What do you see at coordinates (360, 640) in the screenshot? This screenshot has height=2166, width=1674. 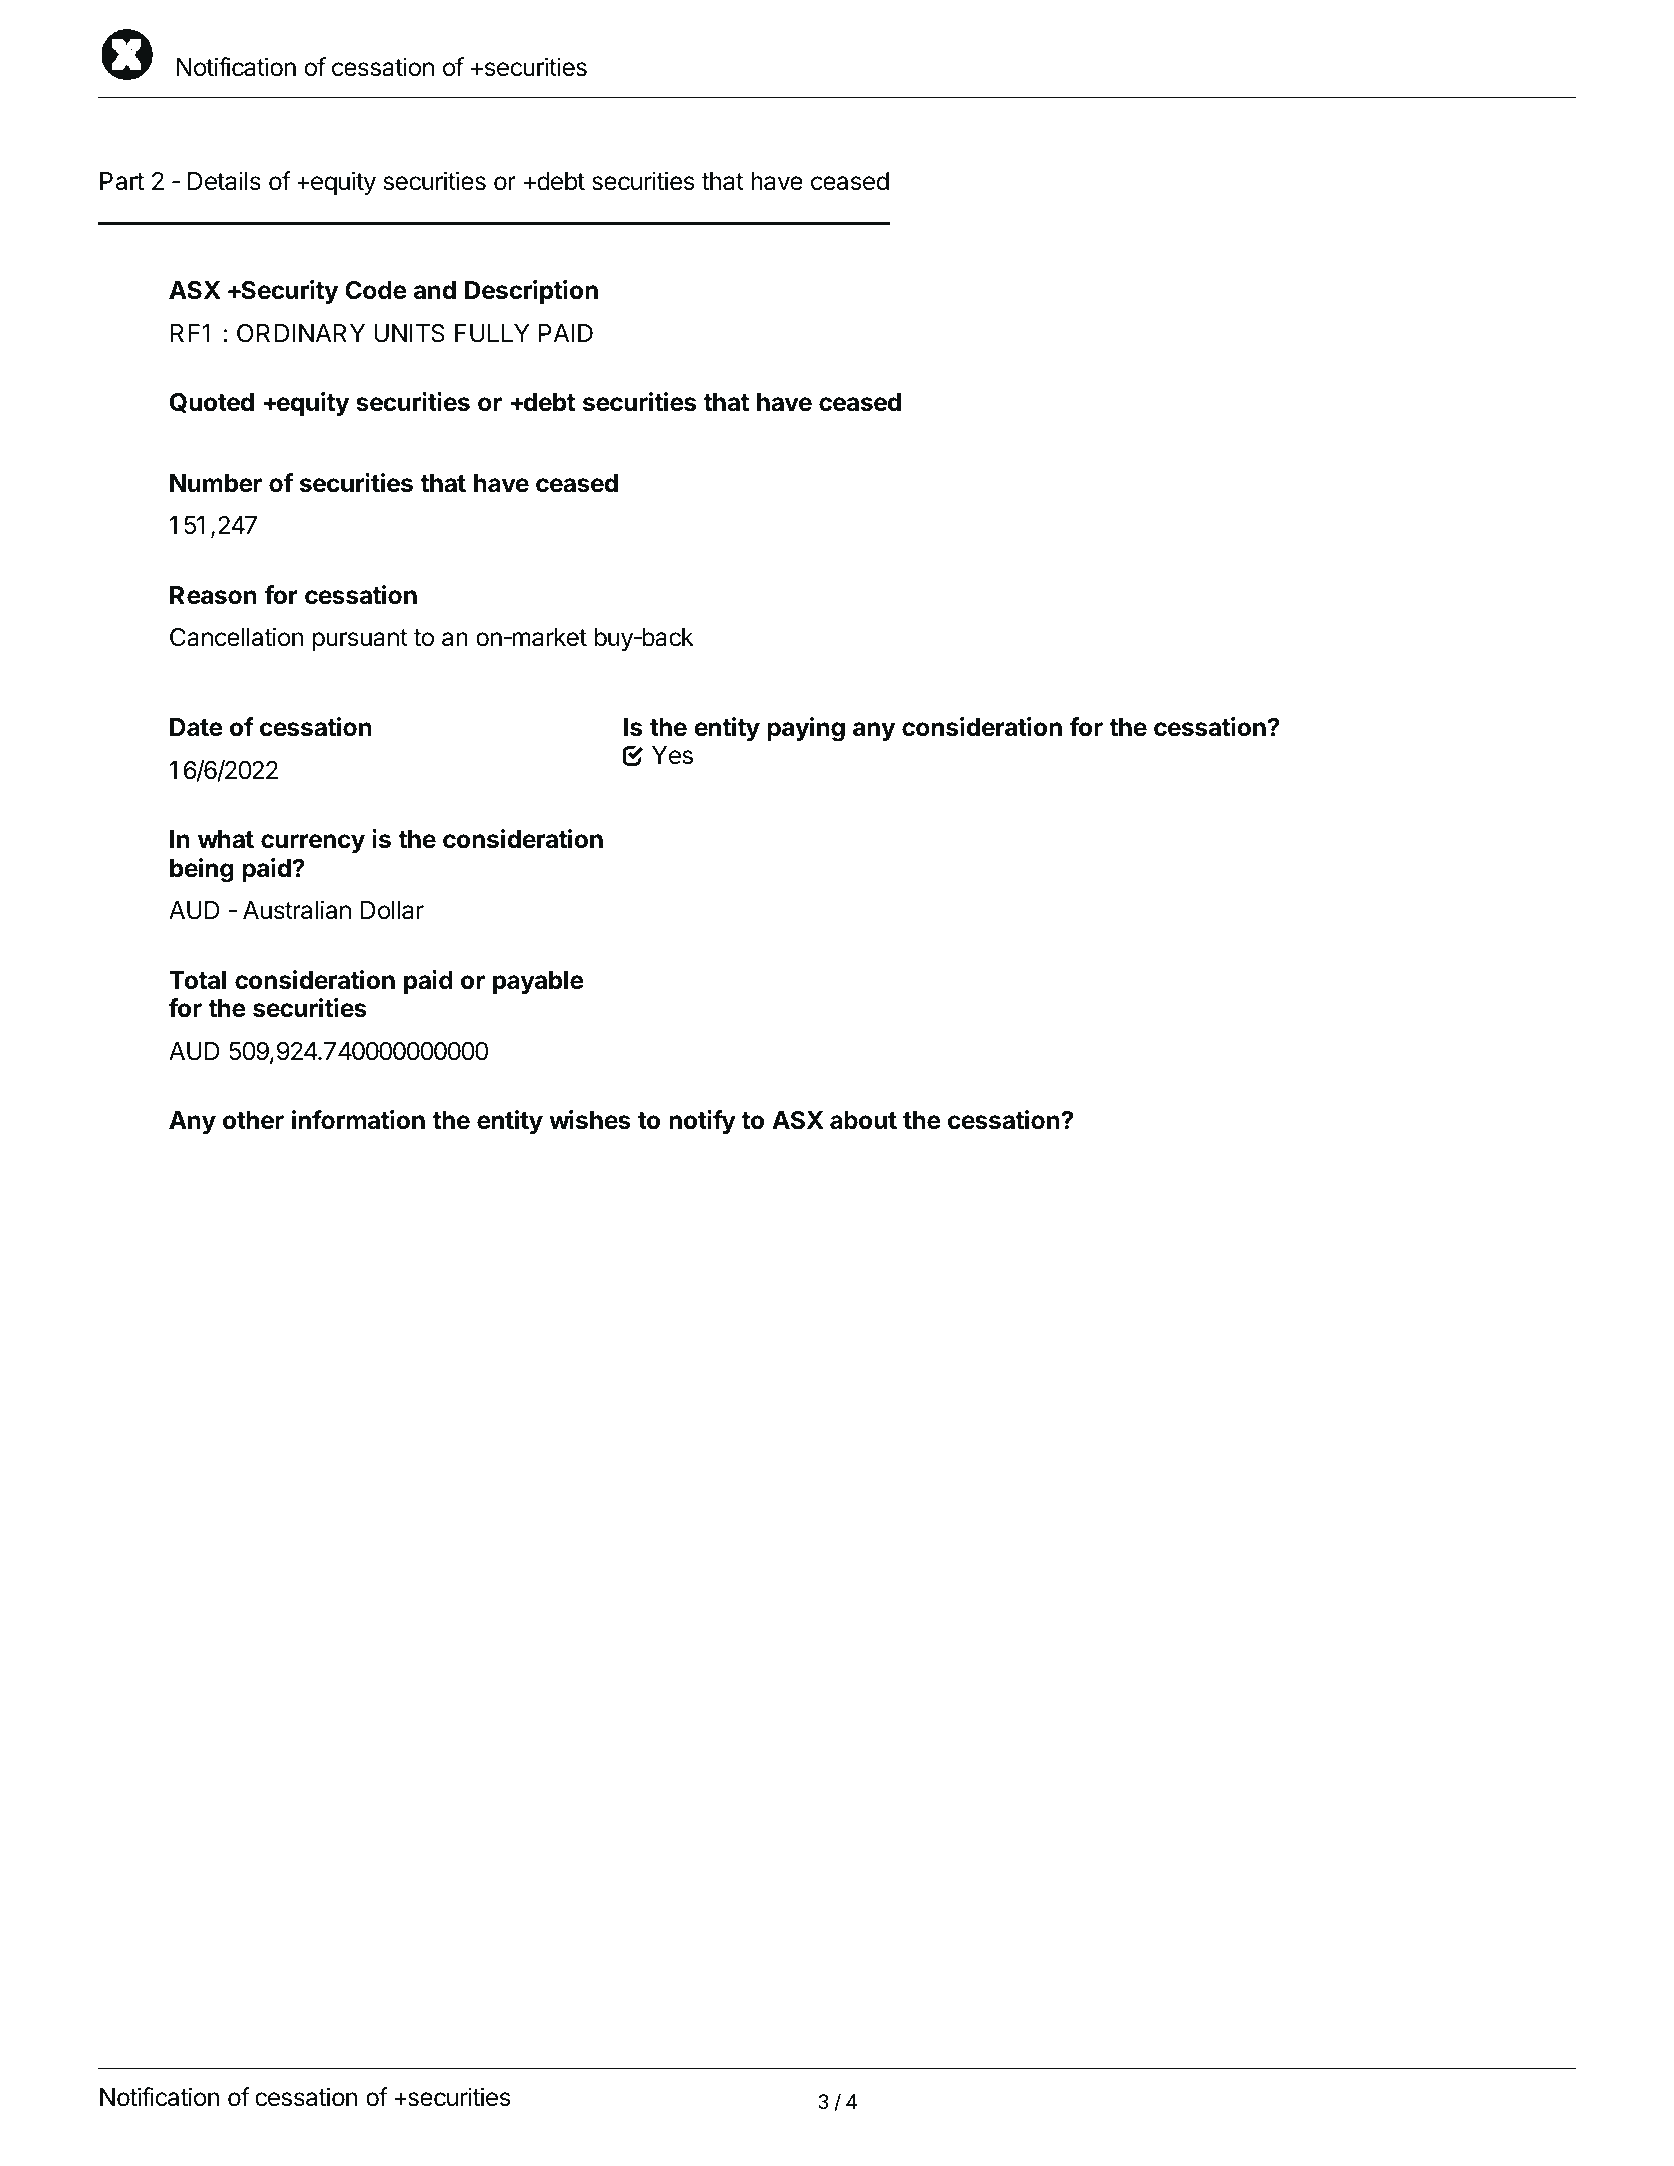 I see `pursuant` at bounding box center [360, 640].
